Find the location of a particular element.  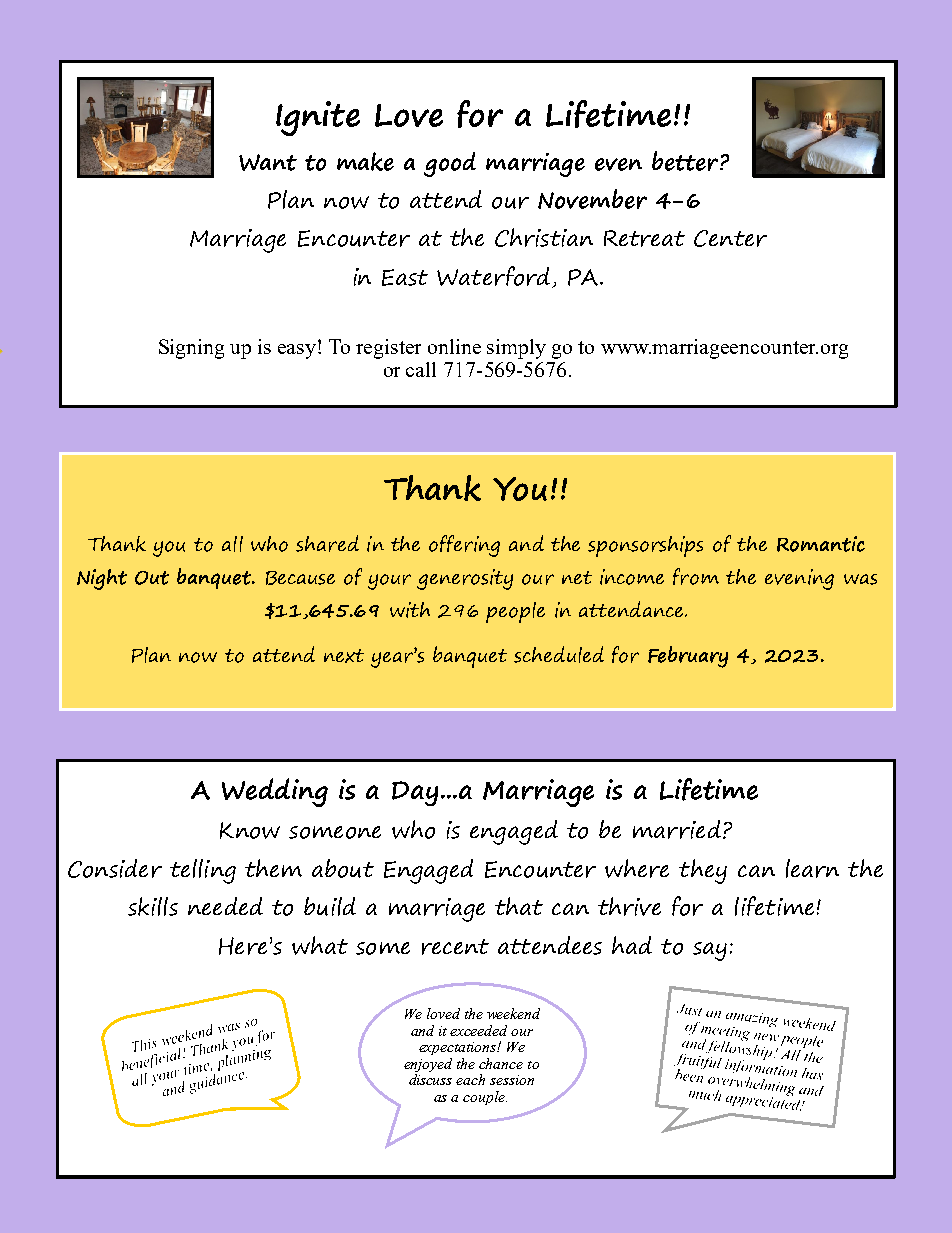

good is located at coordinates (450, 164).
